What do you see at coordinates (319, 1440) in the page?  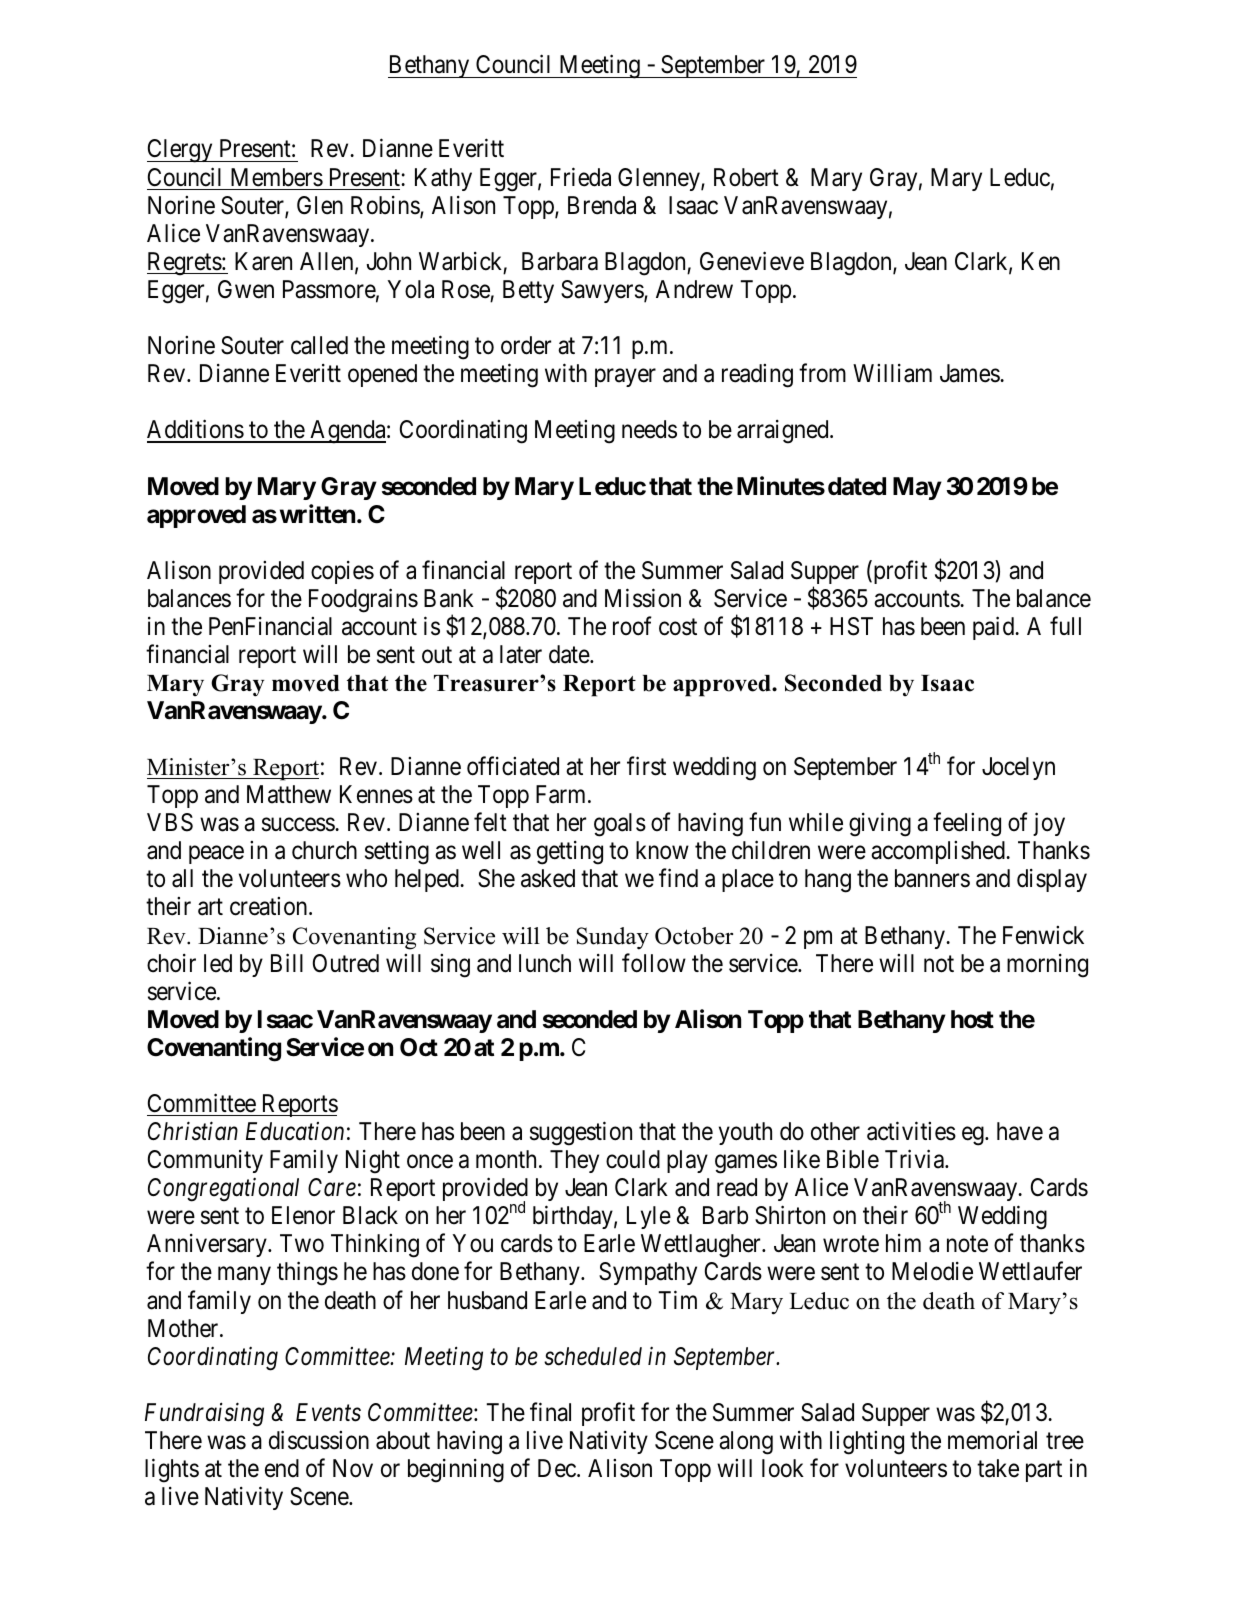 I see `discussion` at bounding box center [319, 1440].
